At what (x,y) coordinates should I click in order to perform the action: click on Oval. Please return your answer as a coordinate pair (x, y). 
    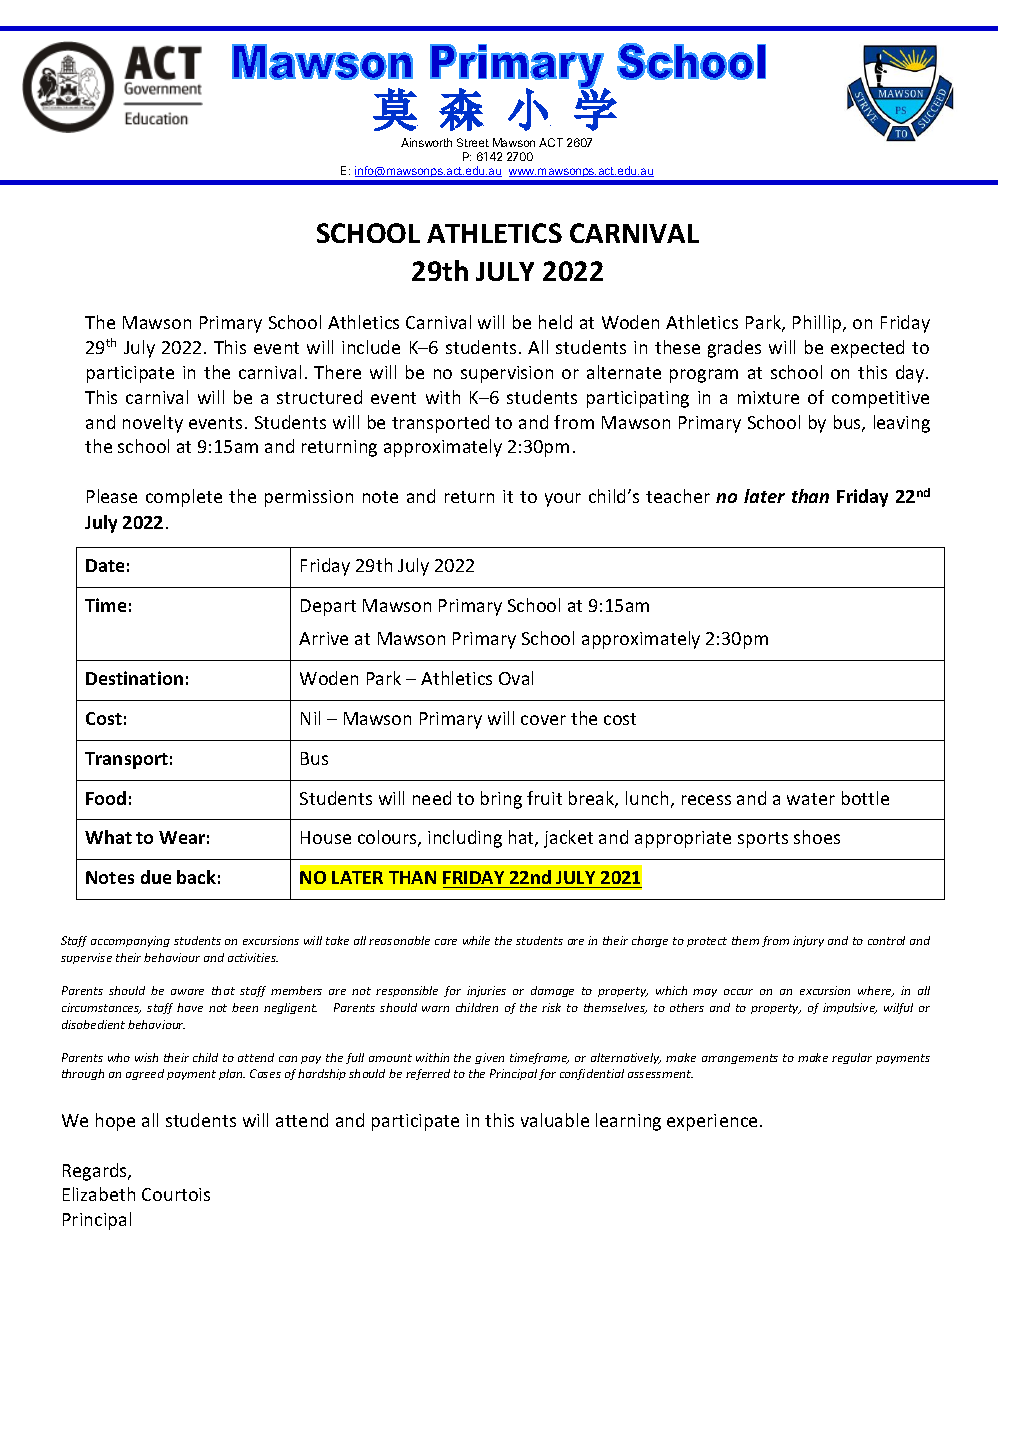
    Looking at the image, I should click on (516, 678).
